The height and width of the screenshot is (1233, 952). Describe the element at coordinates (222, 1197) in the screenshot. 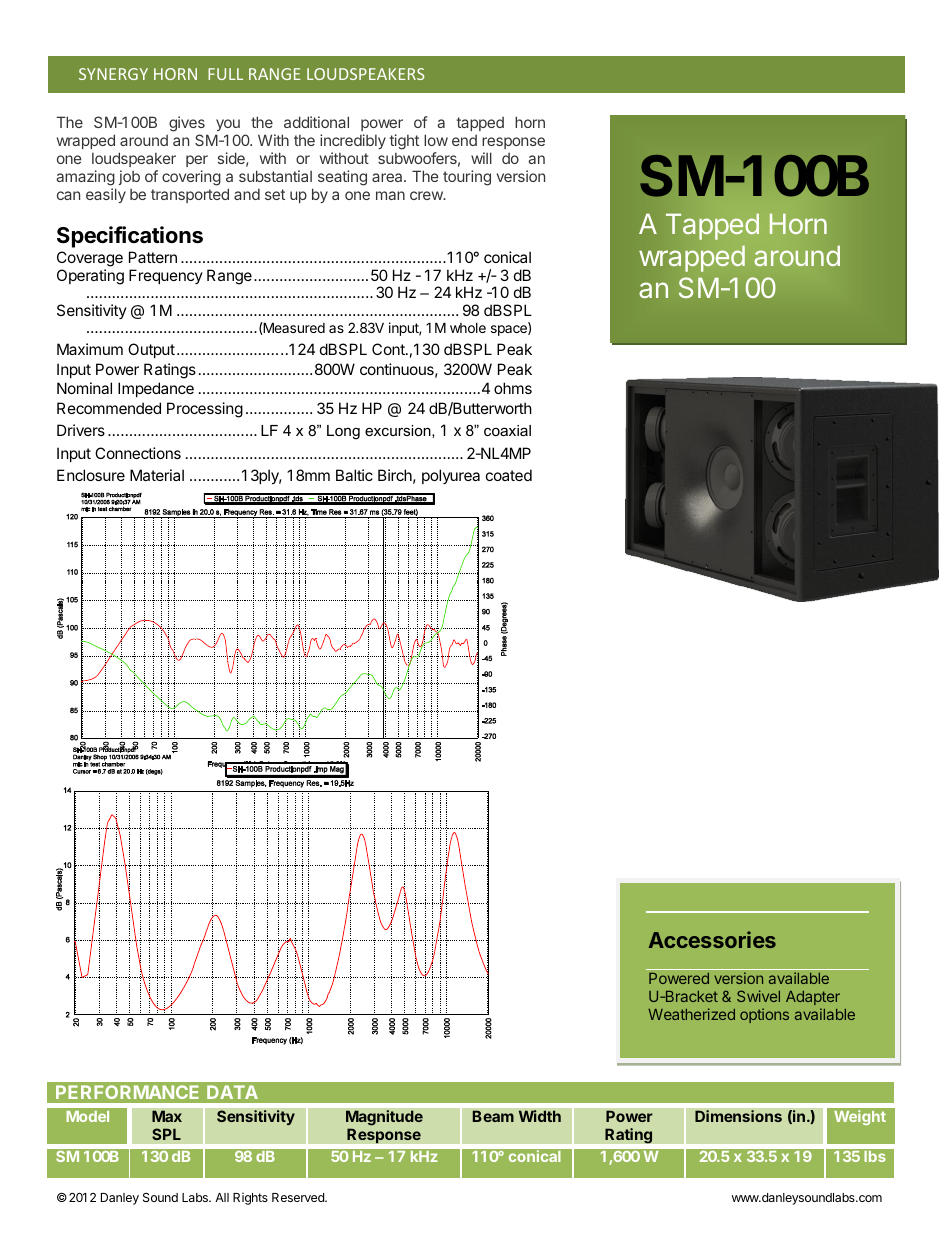

I see `All` at that location.
